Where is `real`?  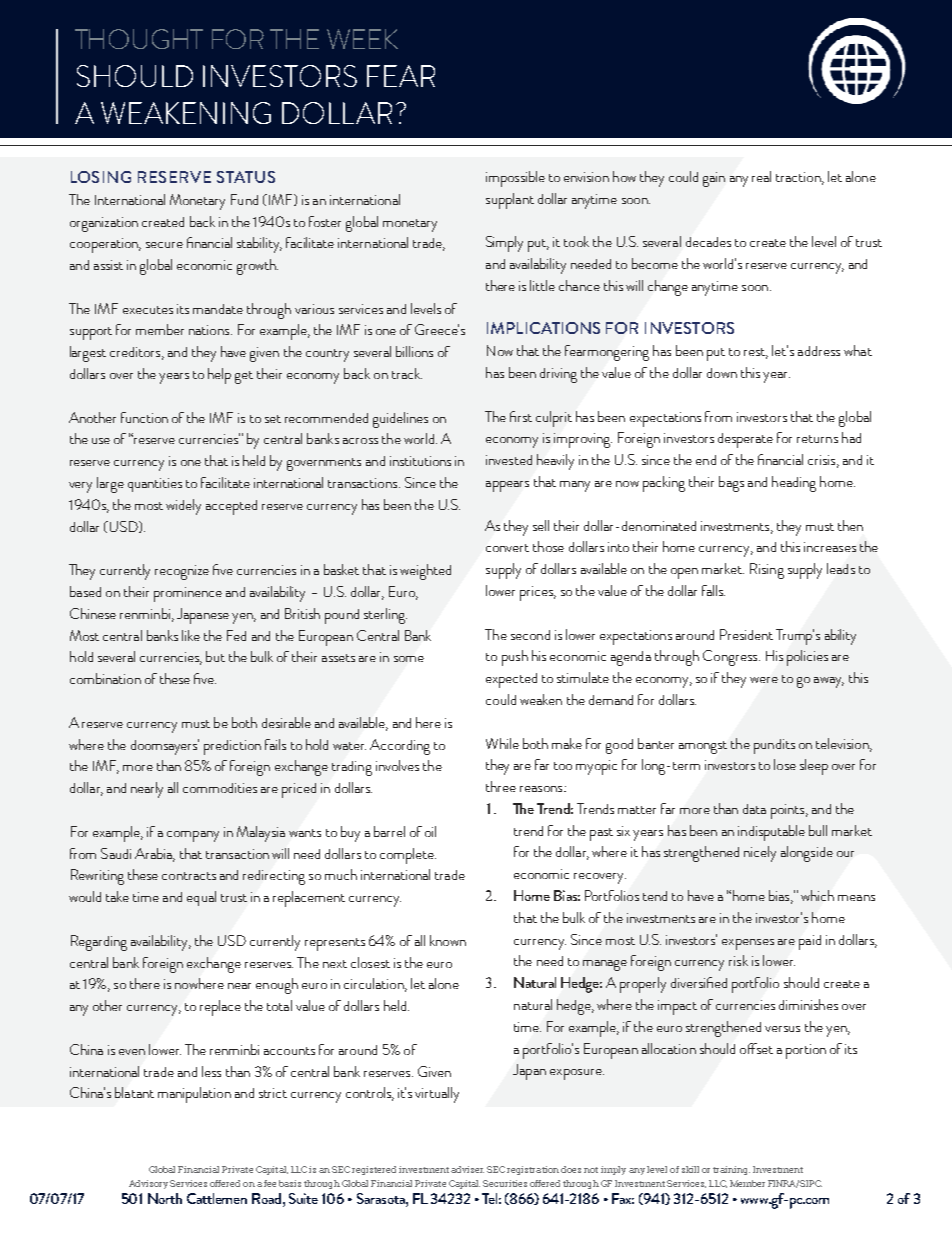 real is located at coordinates (761, 176).
